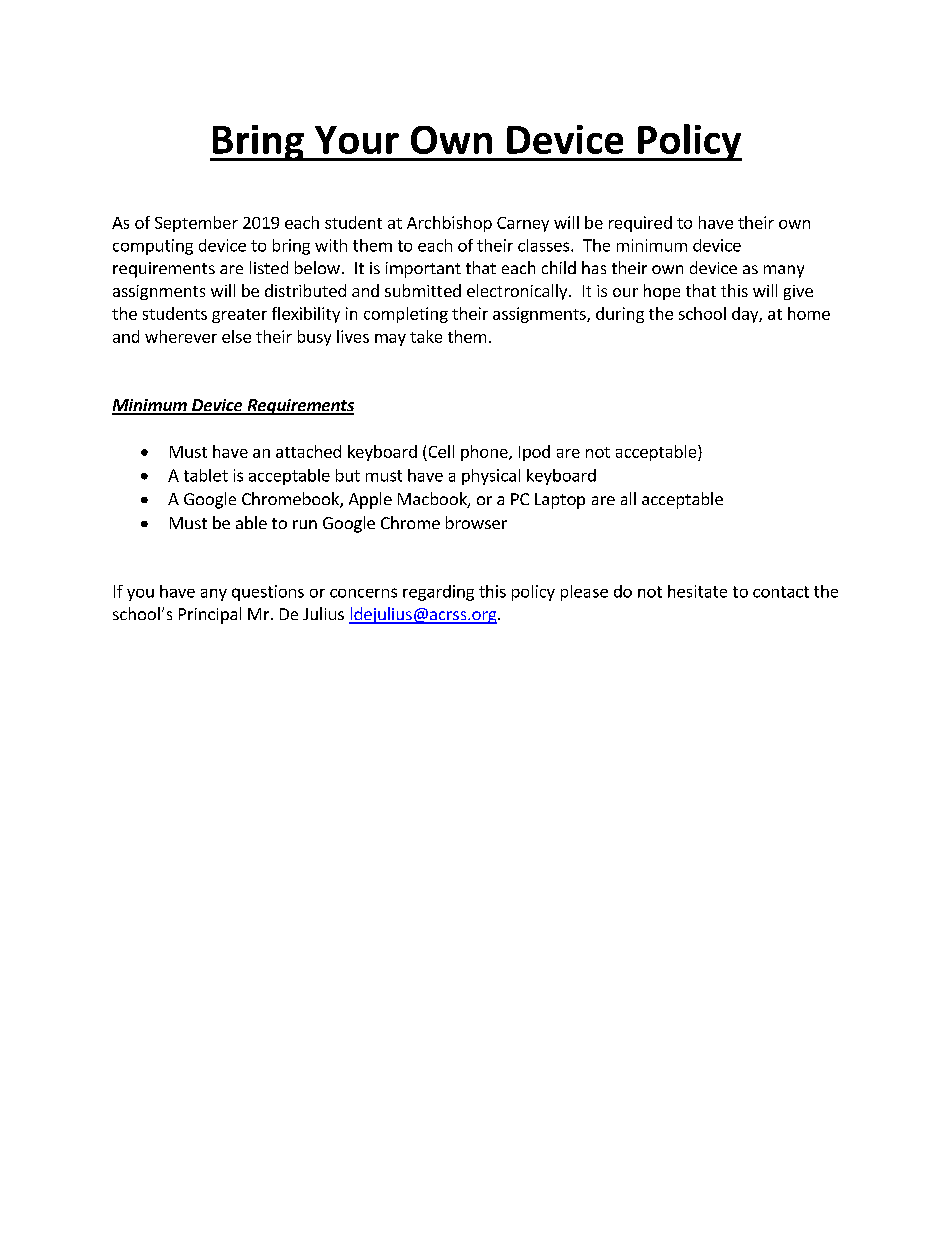  What do you see at coordinates (305, 524) in the screenshot?
I see `run` at bounding box center [305, 524].
